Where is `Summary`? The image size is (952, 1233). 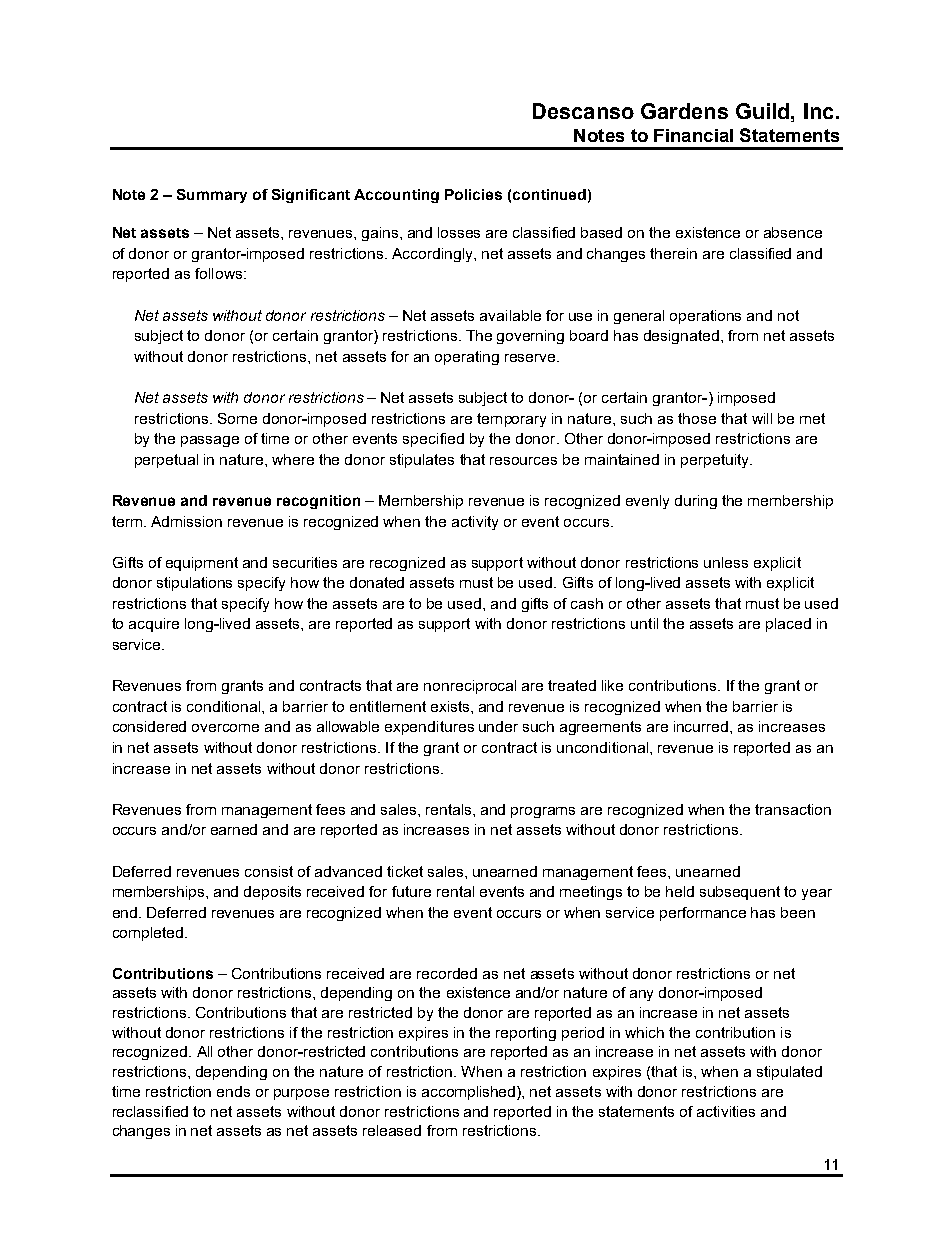 Summary is located at coordinates (212, 196).
